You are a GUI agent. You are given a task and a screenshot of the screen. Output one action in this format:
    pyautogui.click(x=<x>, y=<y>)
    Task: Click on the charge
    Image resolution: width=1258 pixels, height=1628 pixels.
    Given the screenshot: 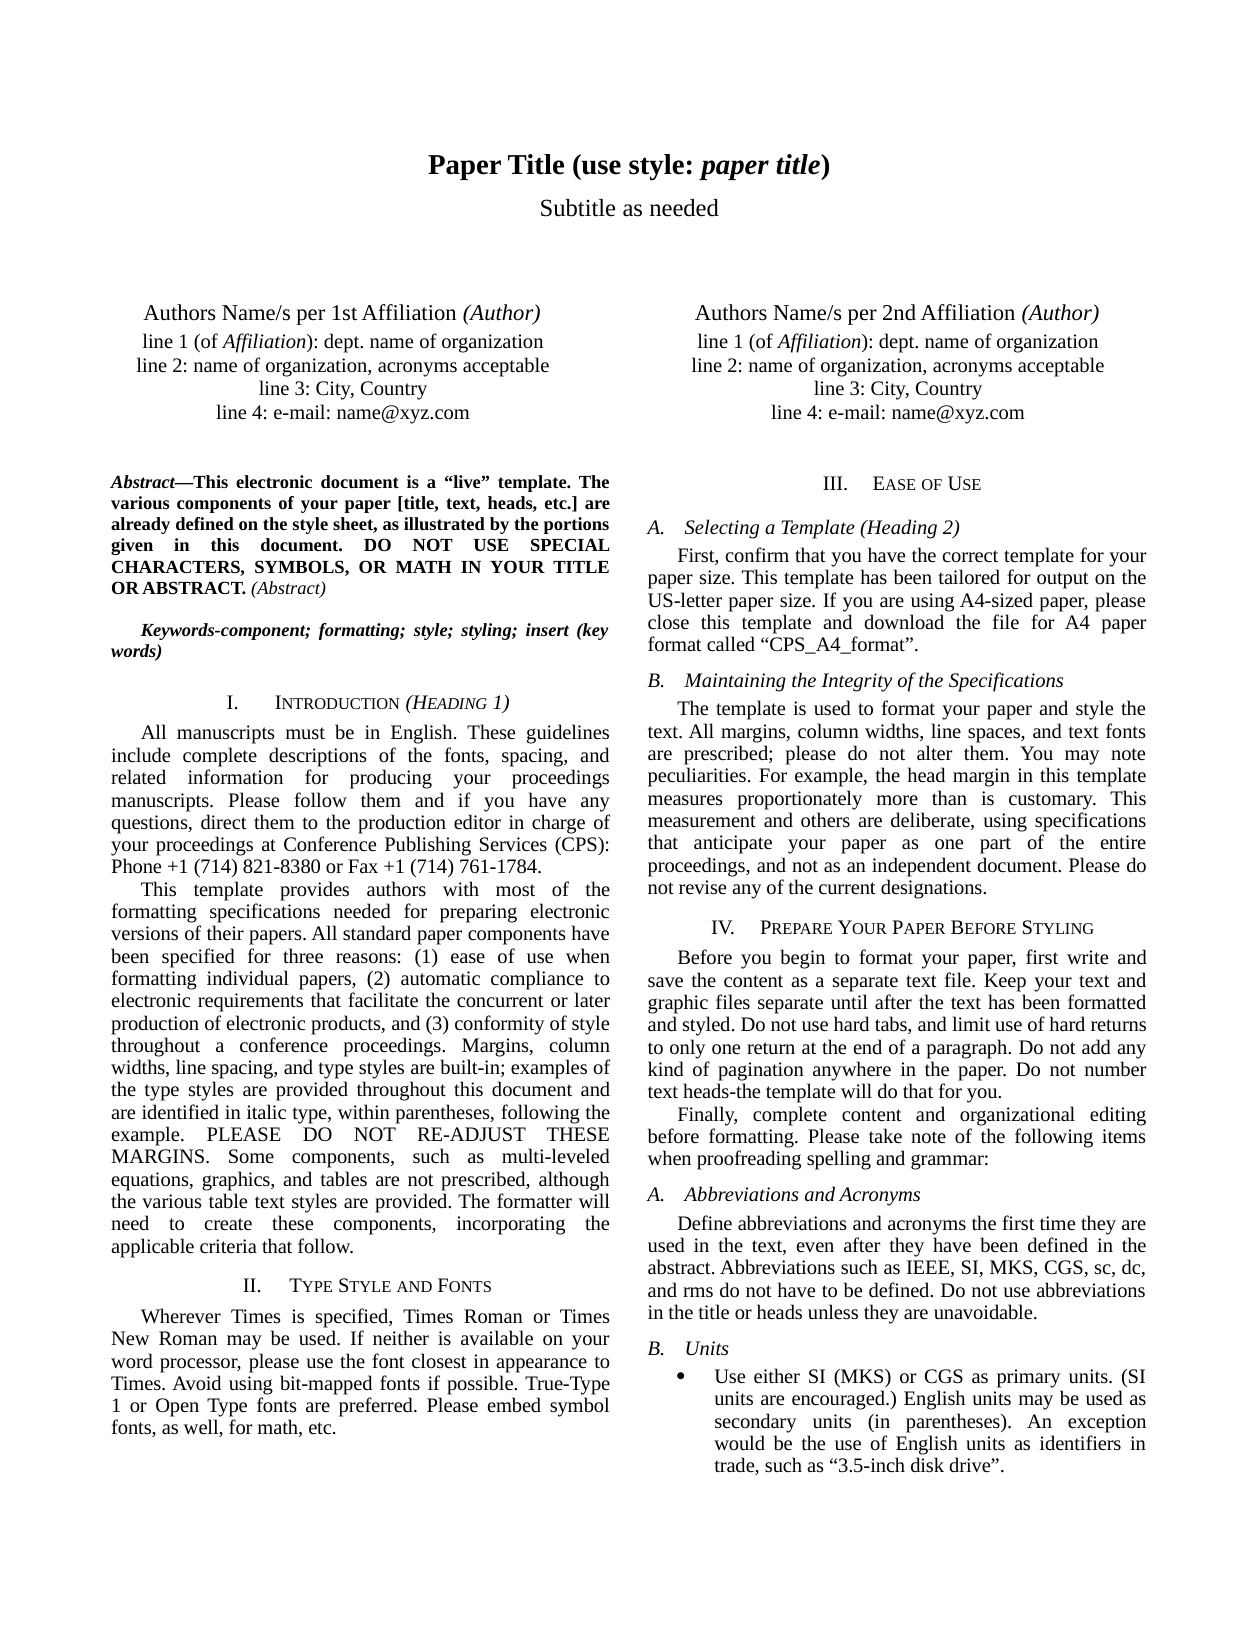 What is the action you would take?
    pyautogui.click(x=558, y=824)
